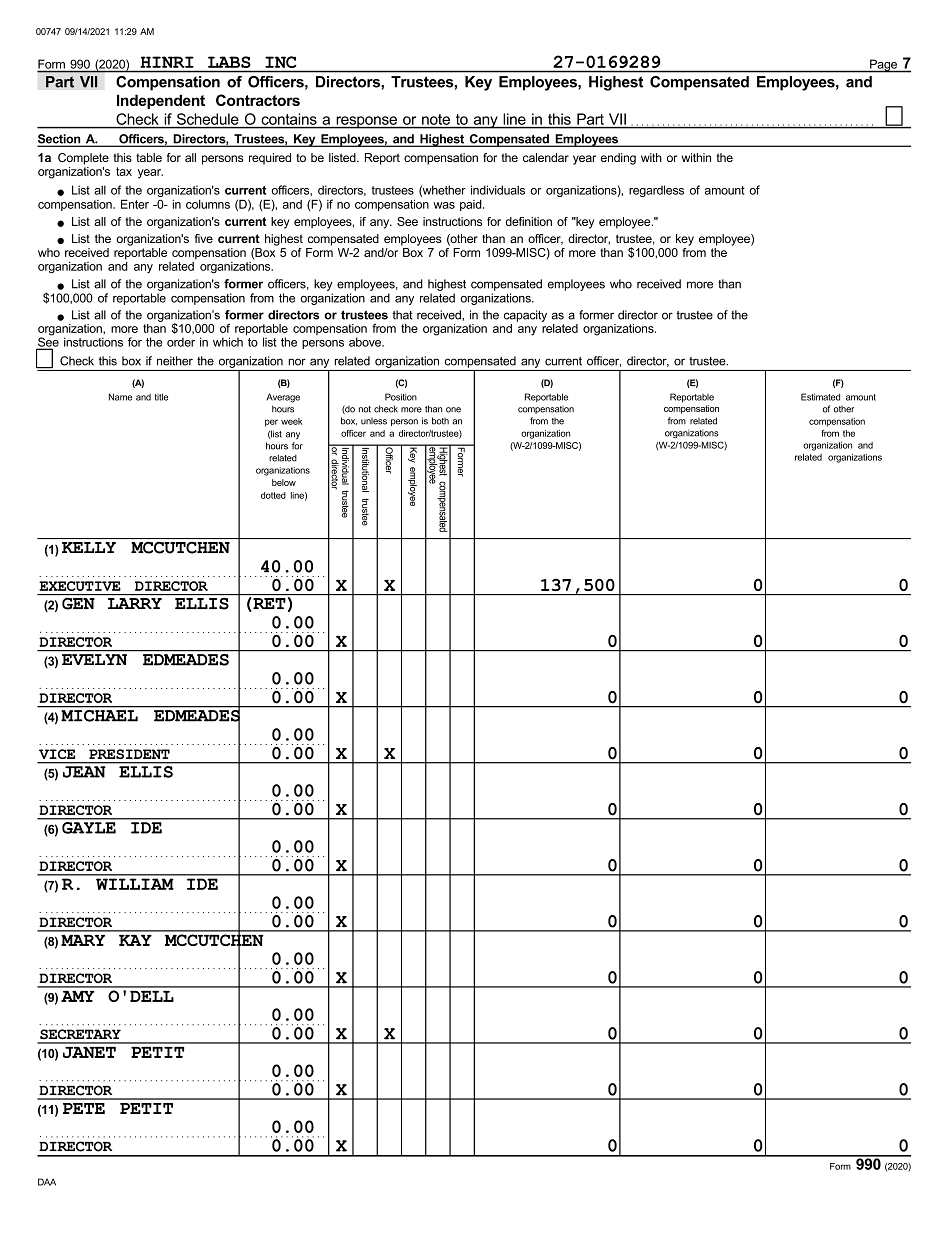 The image size is (952, 1233). I want to click on Independent, so click(161, 101).
